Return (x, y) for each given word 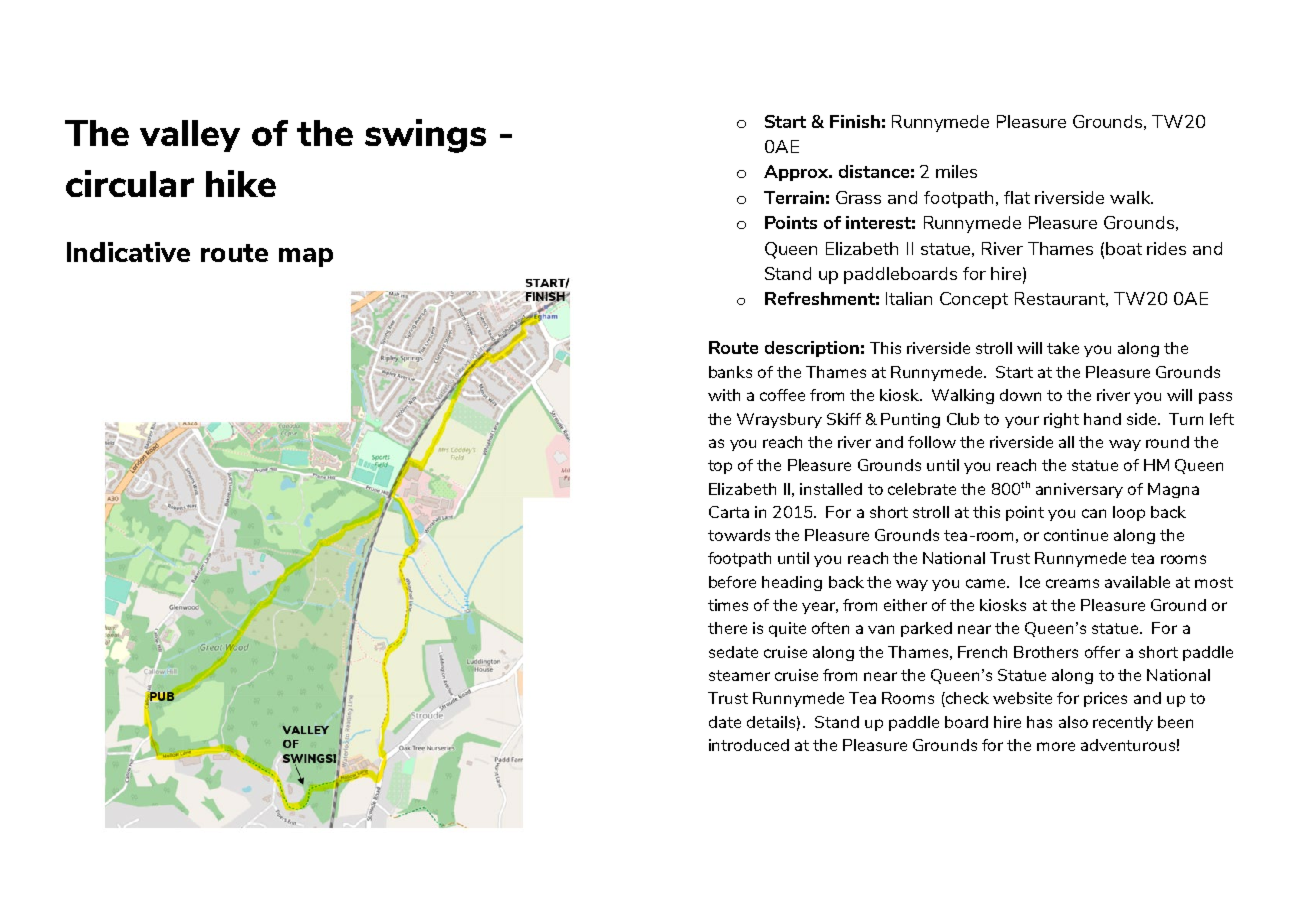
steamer (739, 675)
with (724, 395)
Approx (797, 173)
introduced (749, 745)
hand (1102, 419)
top (720, 467)
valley (190, 136)
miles (956, 171)
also (1073, 722)
